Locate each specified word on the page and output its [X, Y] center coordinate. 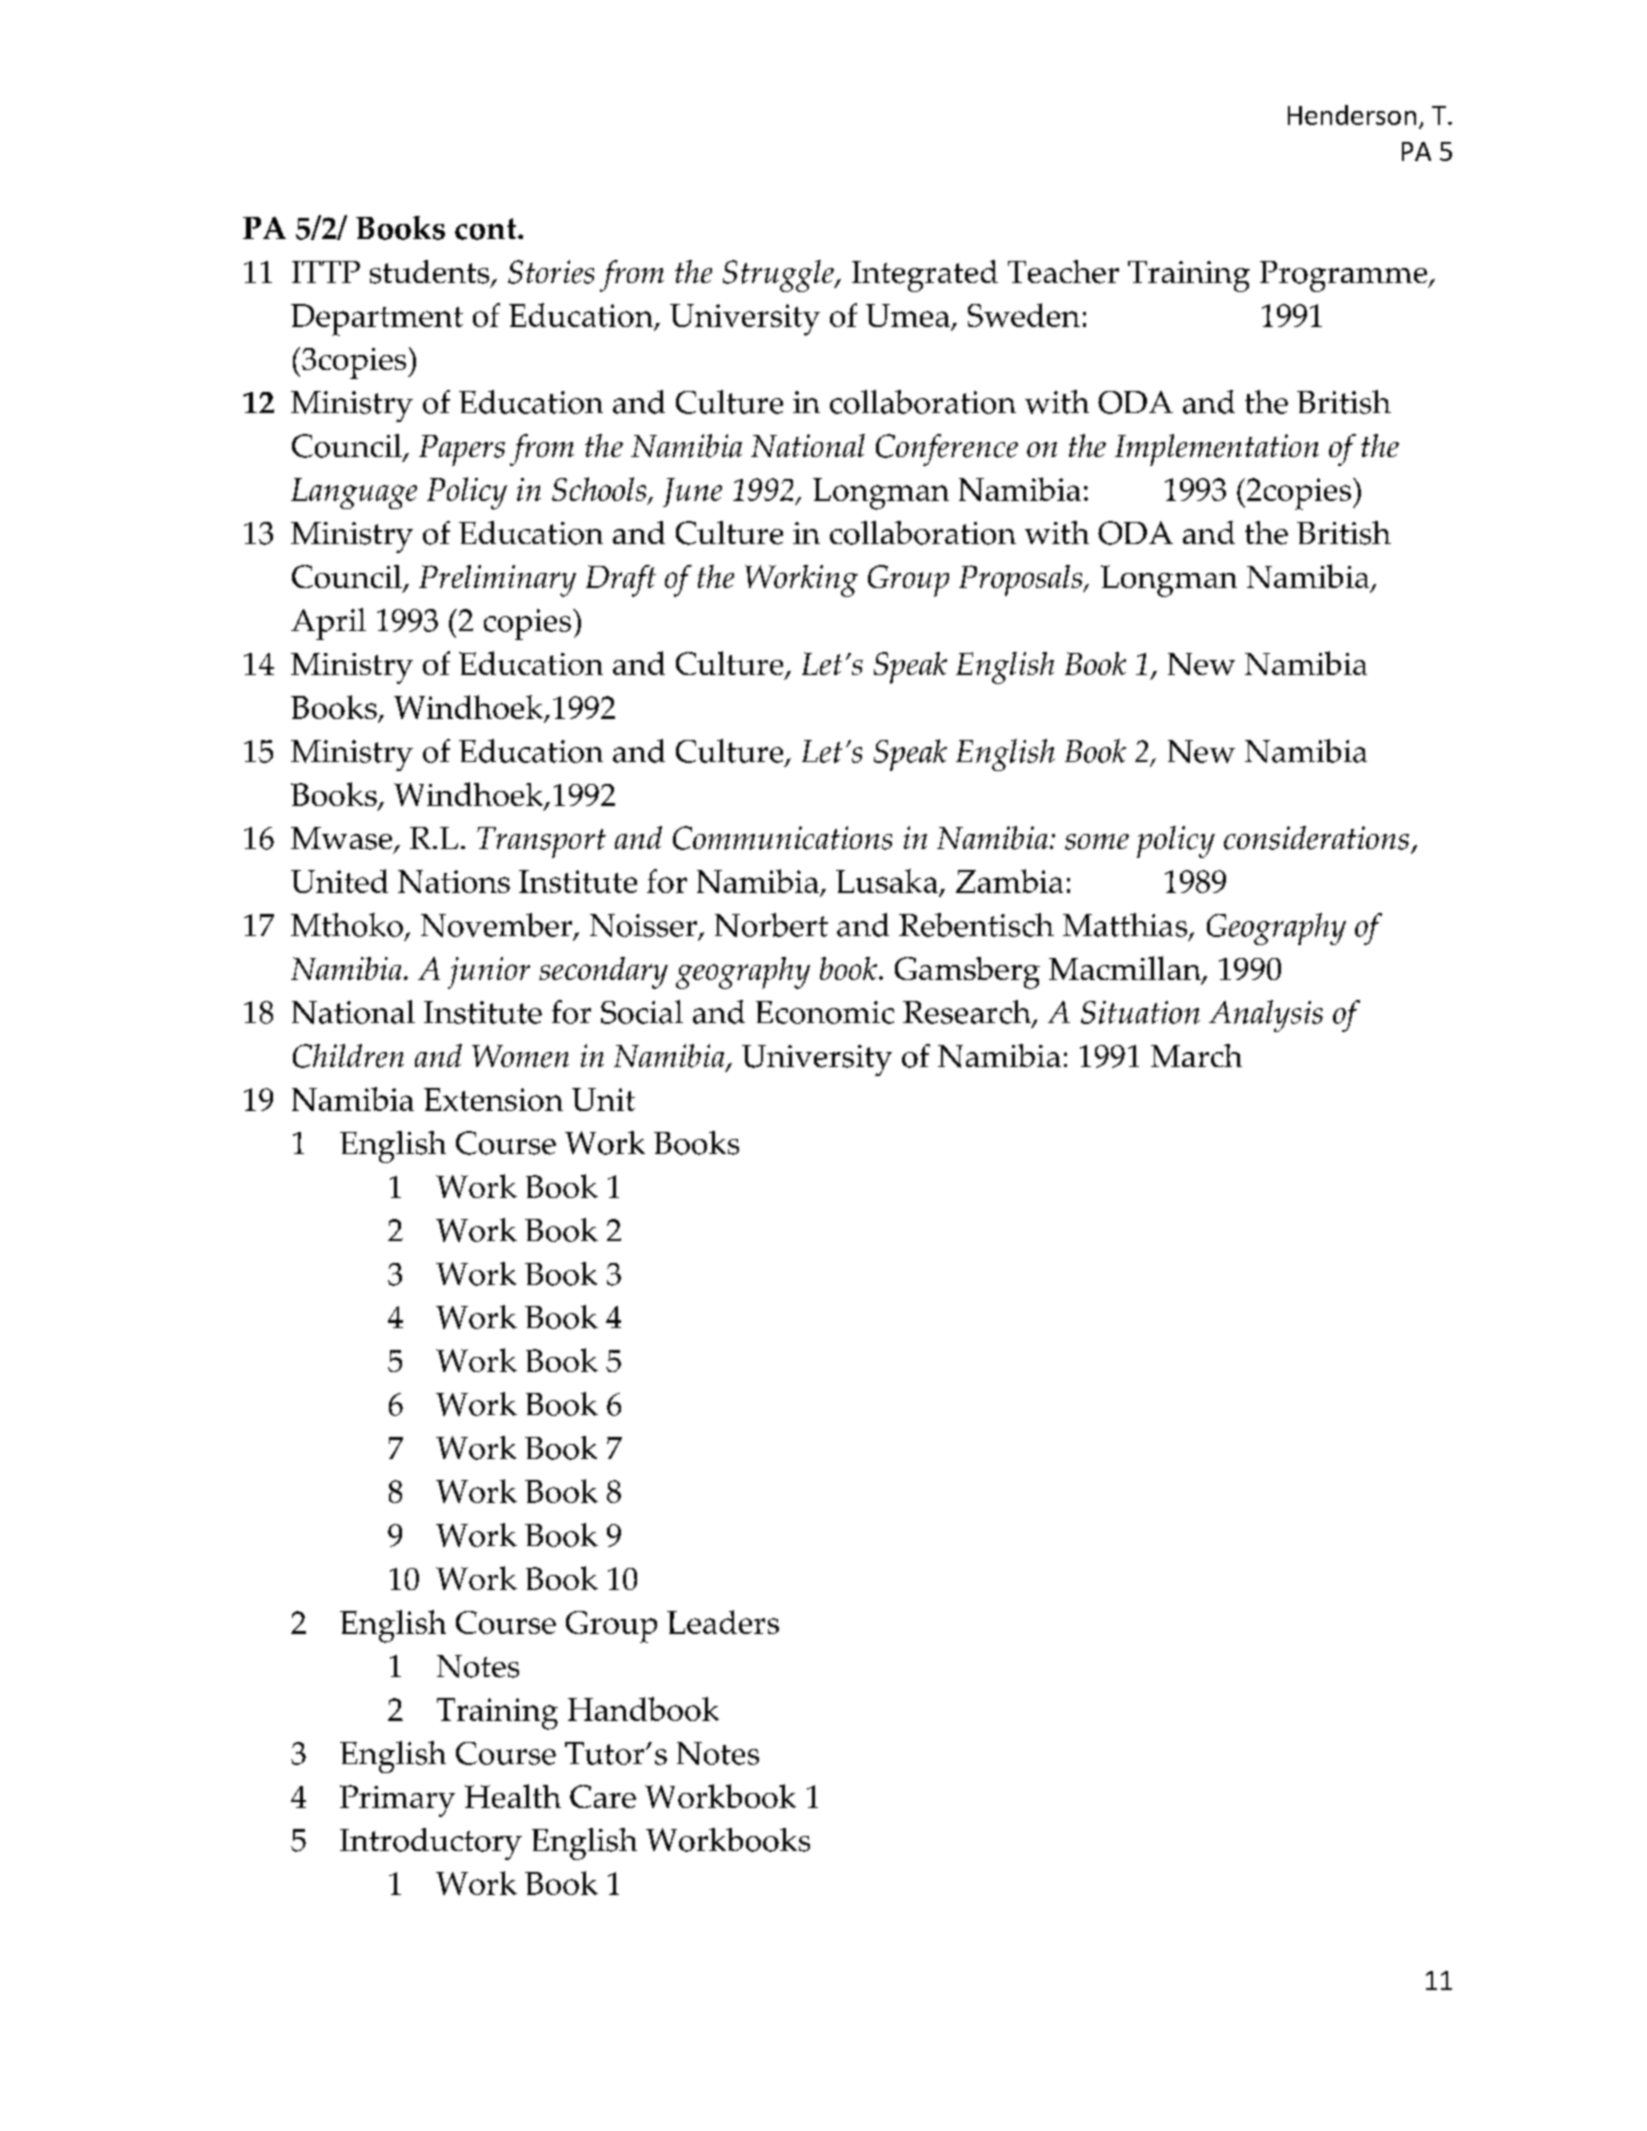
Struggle [779, 276]
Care [603, 1796]
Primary [397, 1801]
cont [487, 229]
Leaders [723, 1622]
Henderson [1352, 115]
